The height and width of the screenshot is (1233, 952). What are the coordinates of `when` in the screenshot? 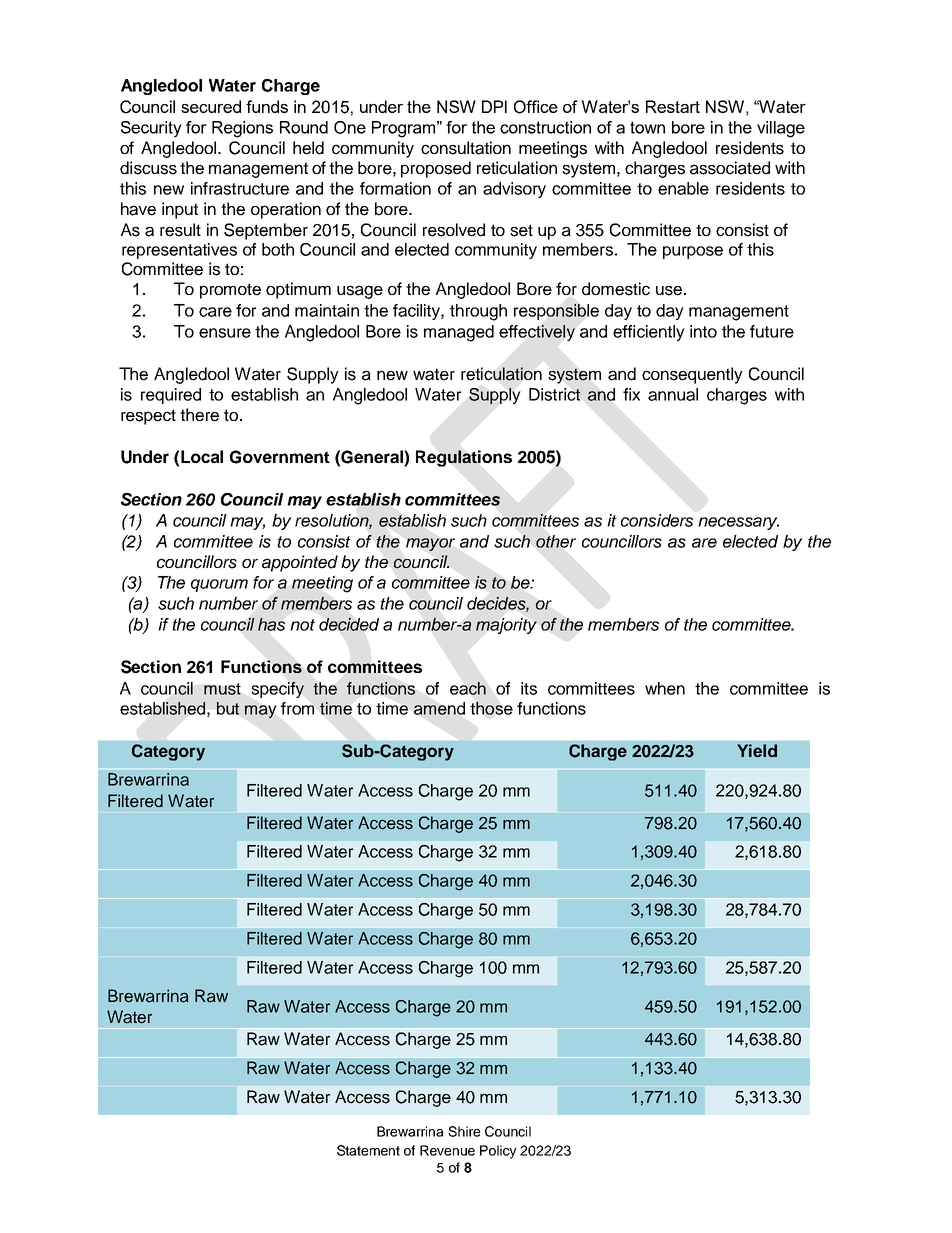 It's located at (665, 688).
